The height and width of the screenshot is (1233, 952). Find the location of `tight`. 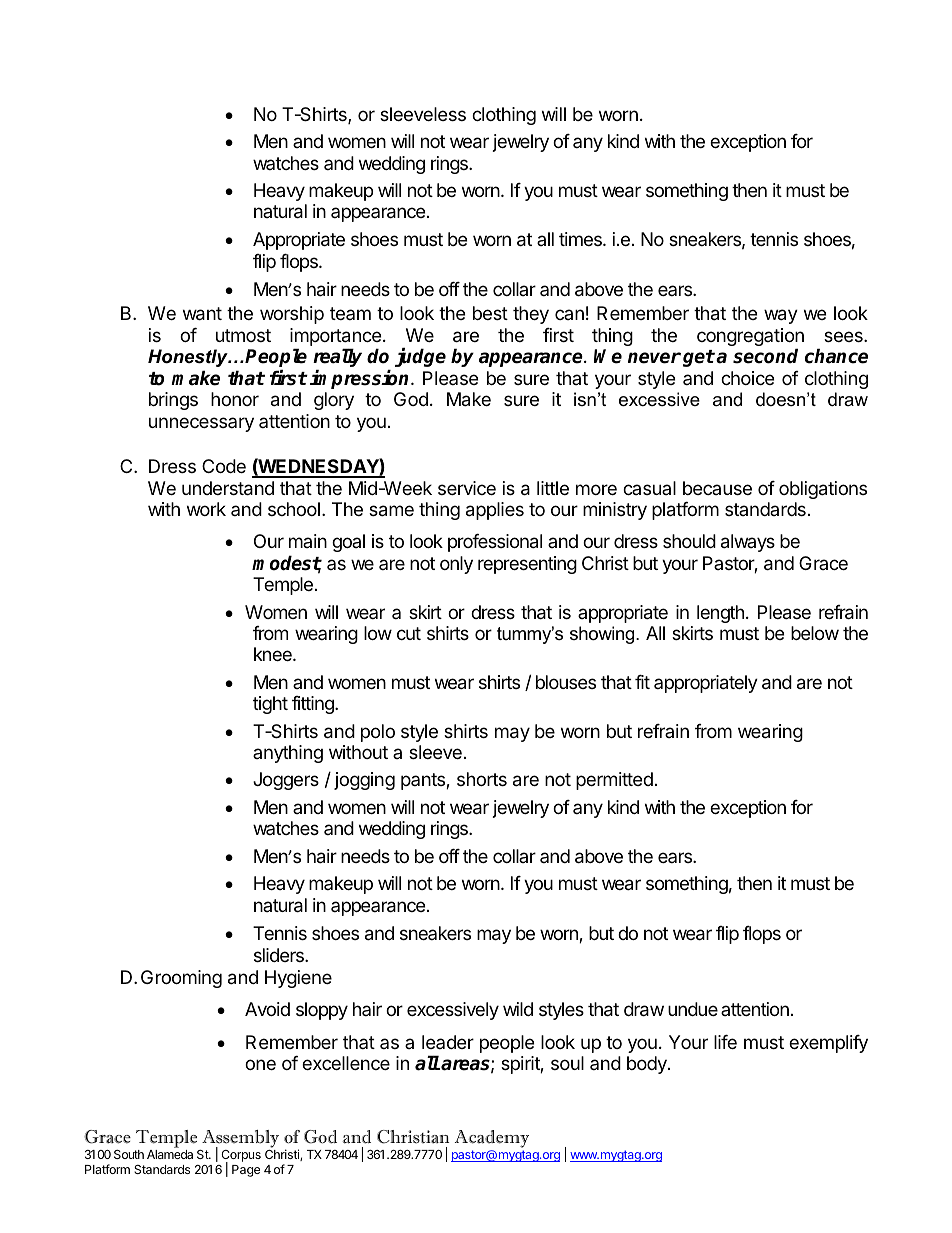

tight is located at coordinates (270, 705).
